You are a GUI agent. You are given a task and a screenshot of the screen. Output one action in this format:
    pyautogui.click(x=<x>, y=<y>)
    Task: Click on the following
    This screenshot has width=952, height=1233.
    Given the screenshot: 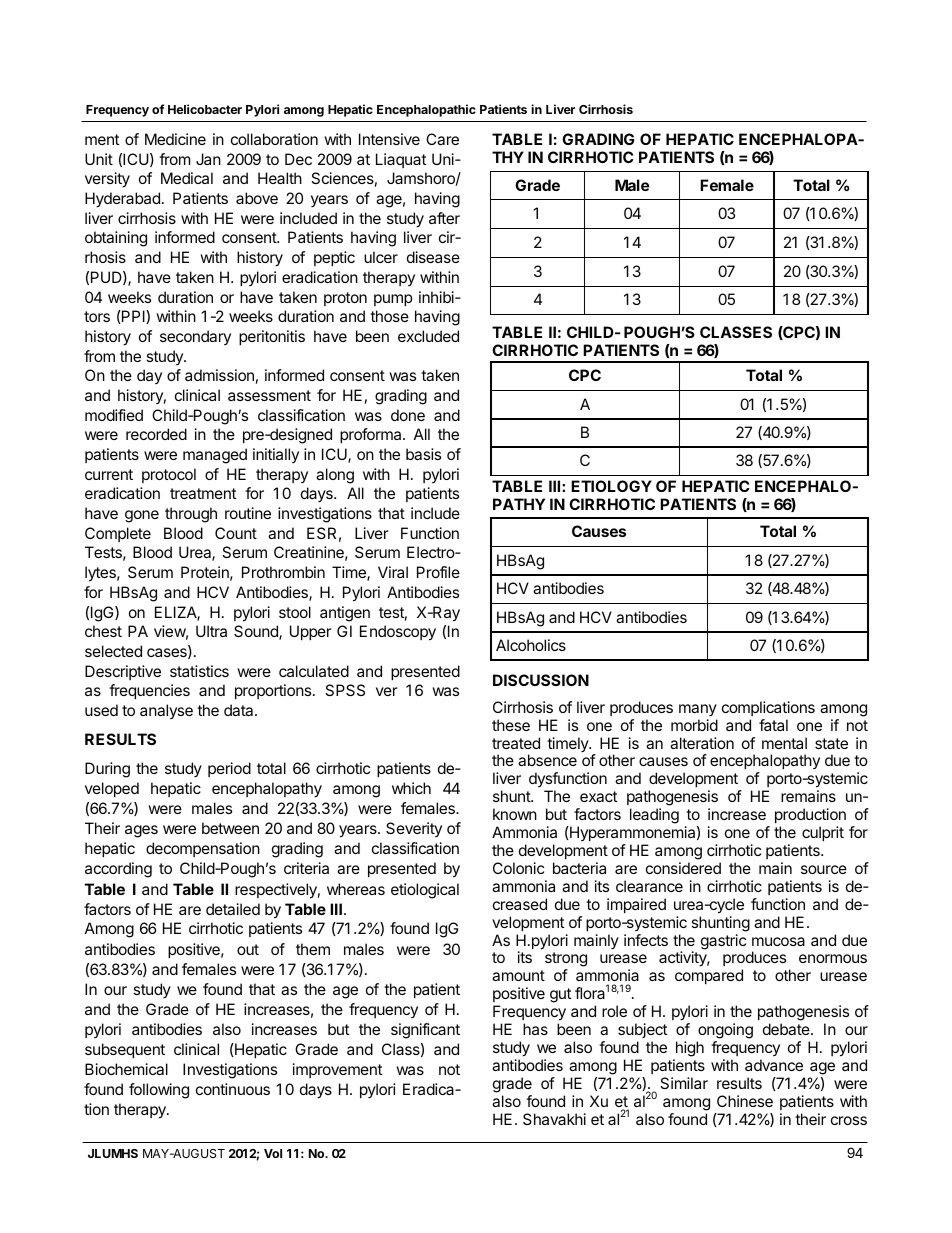 What is the action you would take?
    pyautogui.click(x=159, y=1091)
